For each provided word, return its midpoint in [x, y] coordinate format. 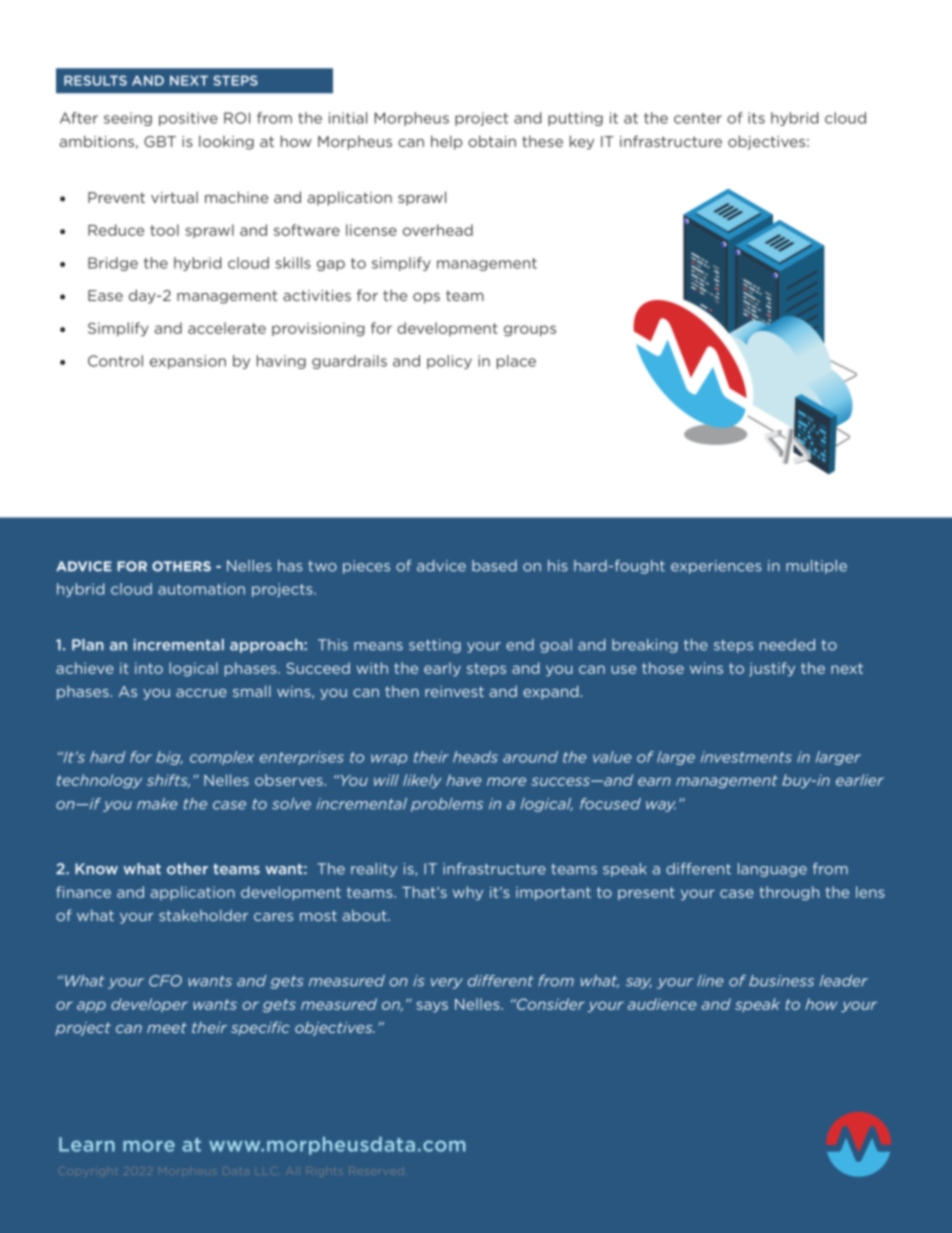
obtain [492, 141]
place [516, 362]
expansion [188, 362]
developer [149, 1005]
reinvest [454, 691]
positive [188, 119]
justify [772, 669]
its [756, 118]
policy [449, 362]
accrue [201, 693]
